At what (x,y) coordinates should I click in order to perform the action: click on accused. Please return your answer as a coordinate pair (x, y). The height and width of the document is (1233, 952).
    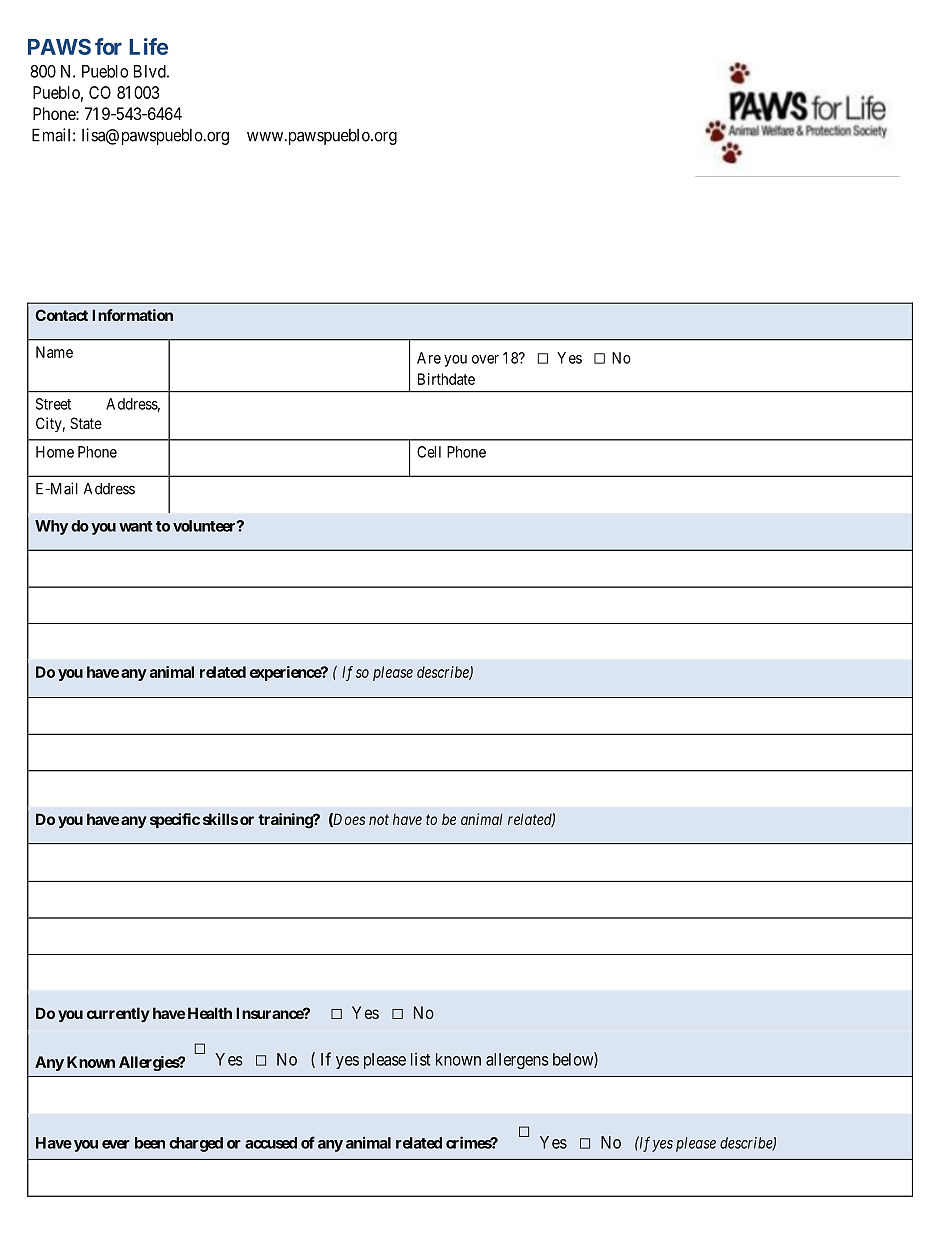
    Looking at the image, I should click on (271, 1143).
